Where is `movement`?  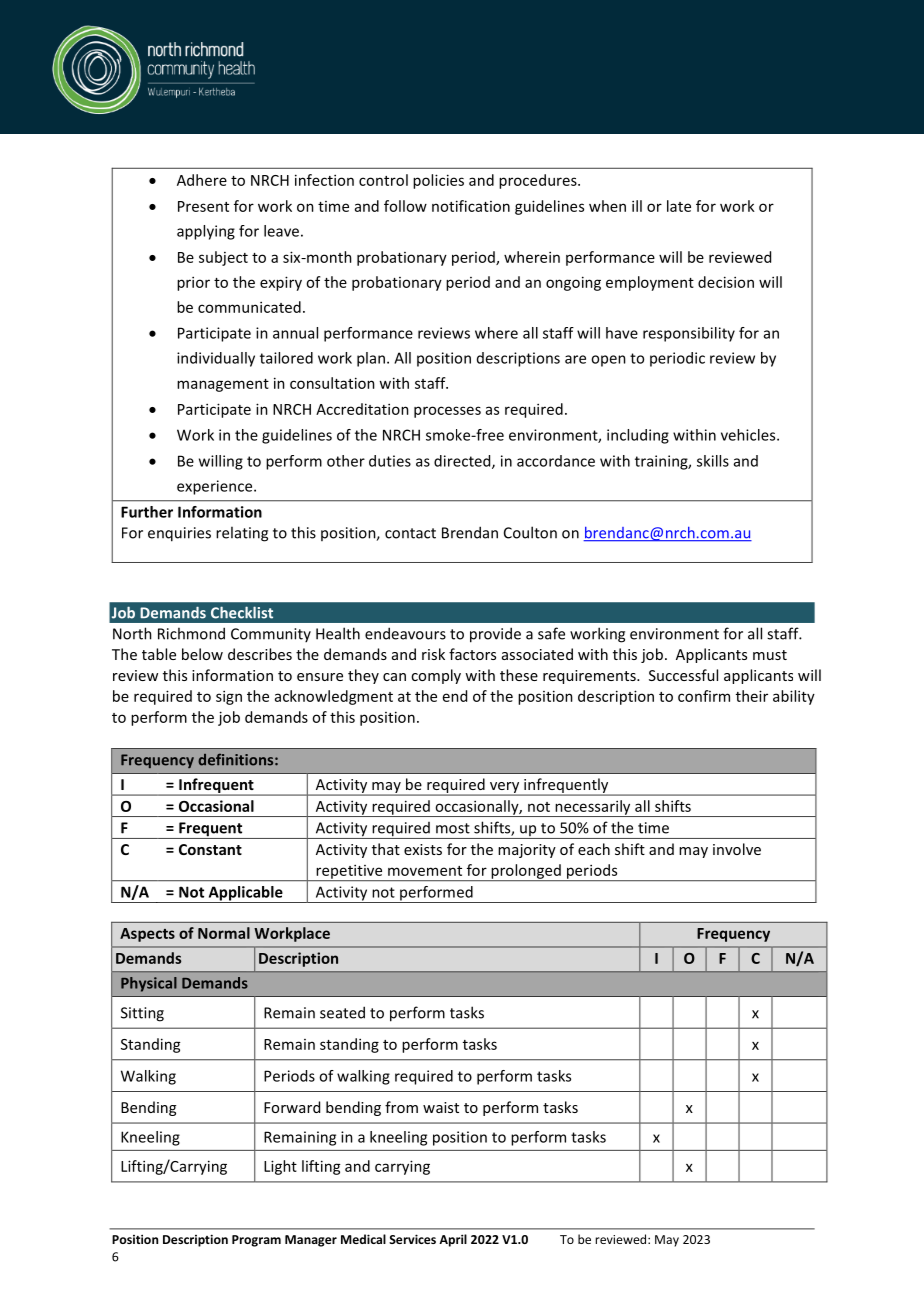 movement is located at coordinates (425, 871).
